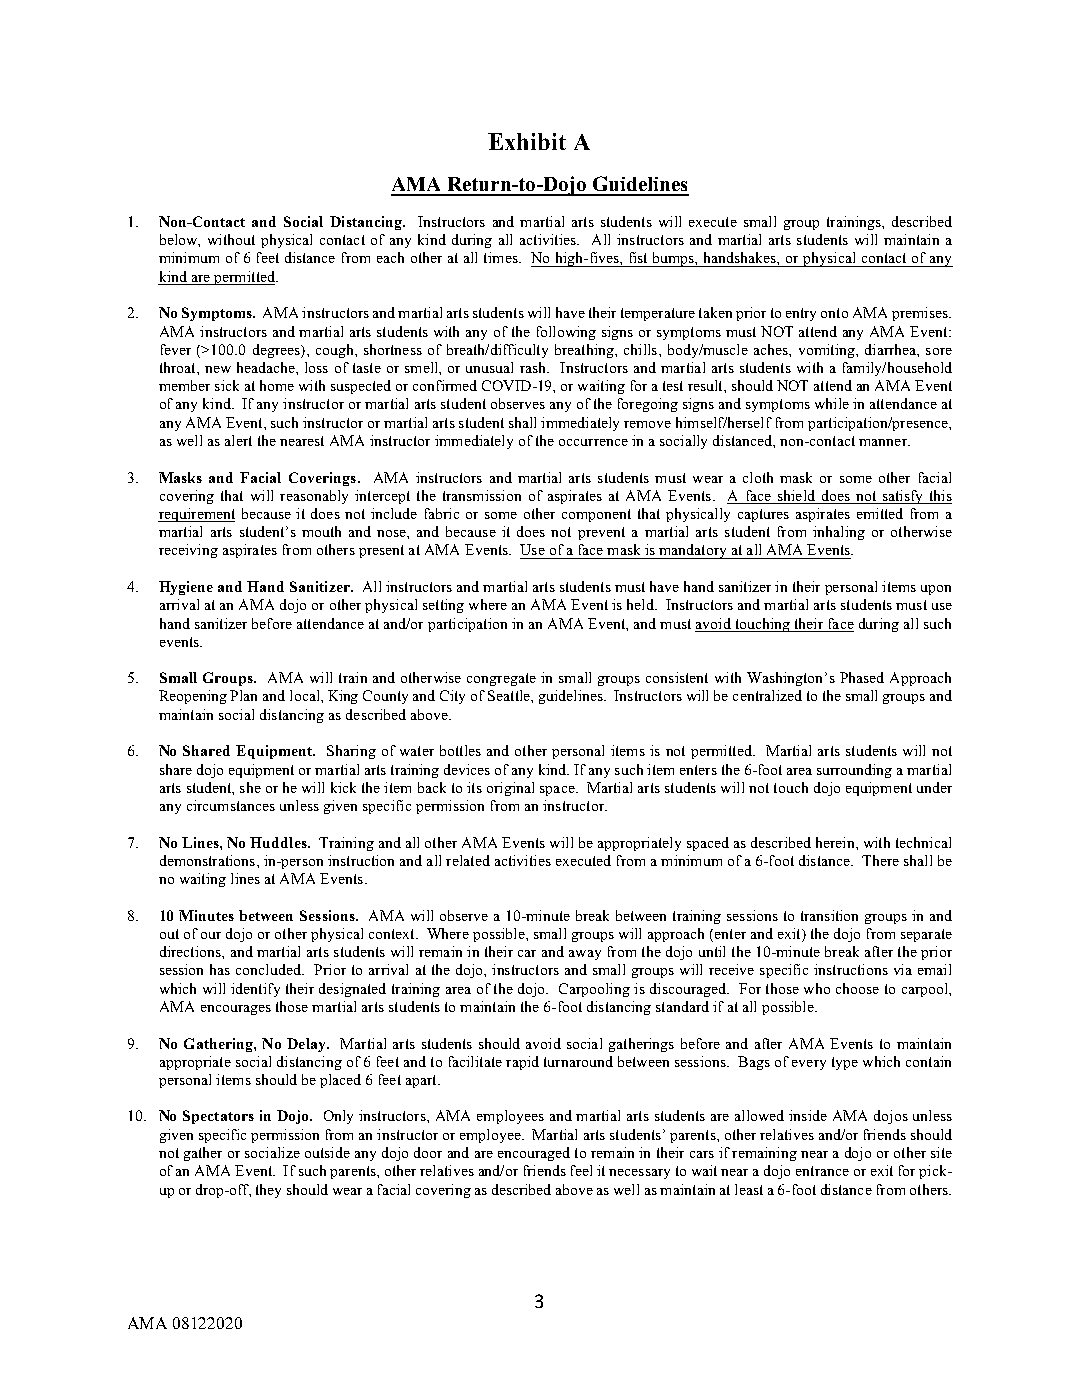 This screenshot has height=1397, width=1079. What do you see at coordinates (862, 677) in the screenshot?
I see `Phased` at bounding box center [862, 677].
